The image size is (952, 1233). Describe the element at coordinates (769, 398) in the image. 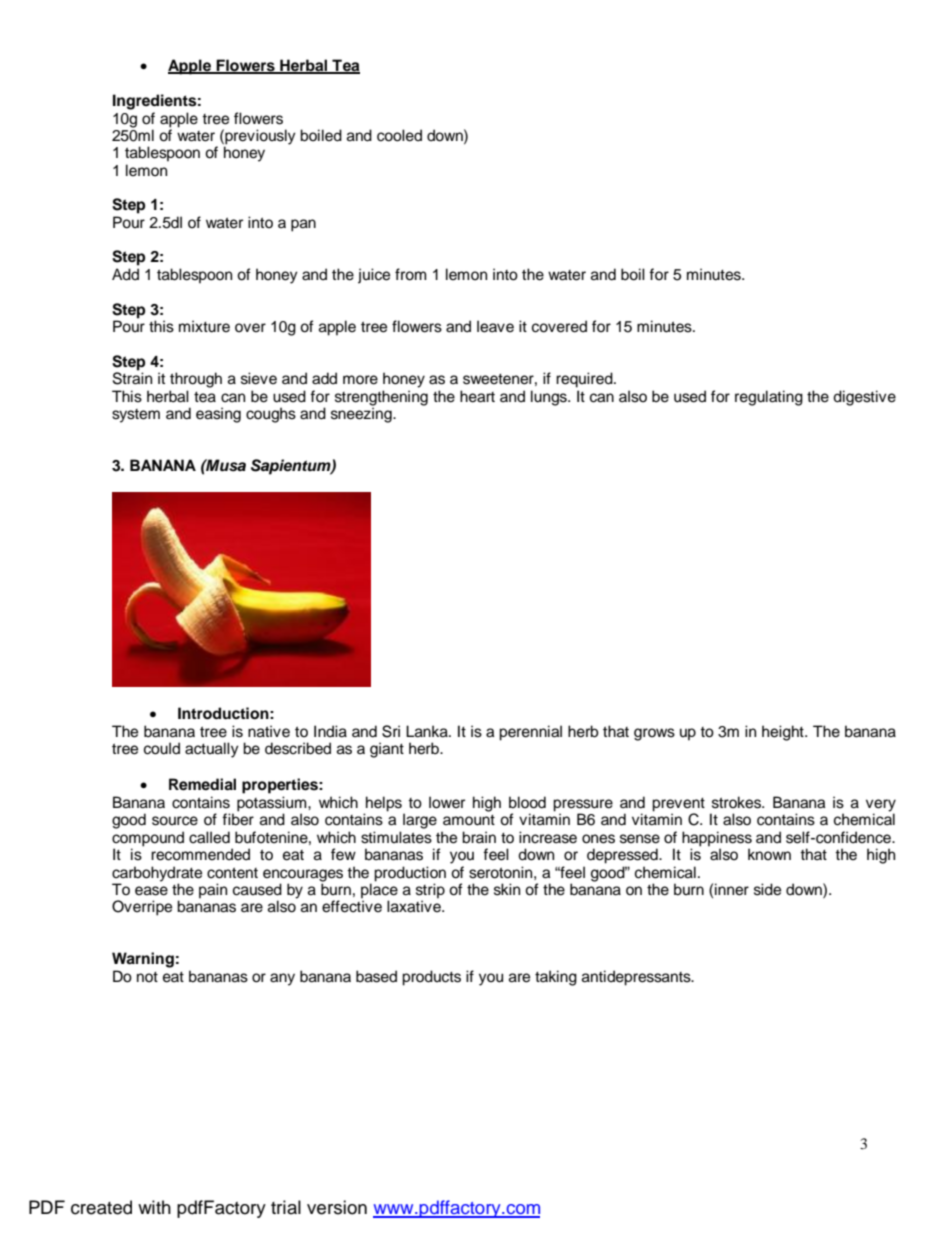

I see `regulating` at that location.
